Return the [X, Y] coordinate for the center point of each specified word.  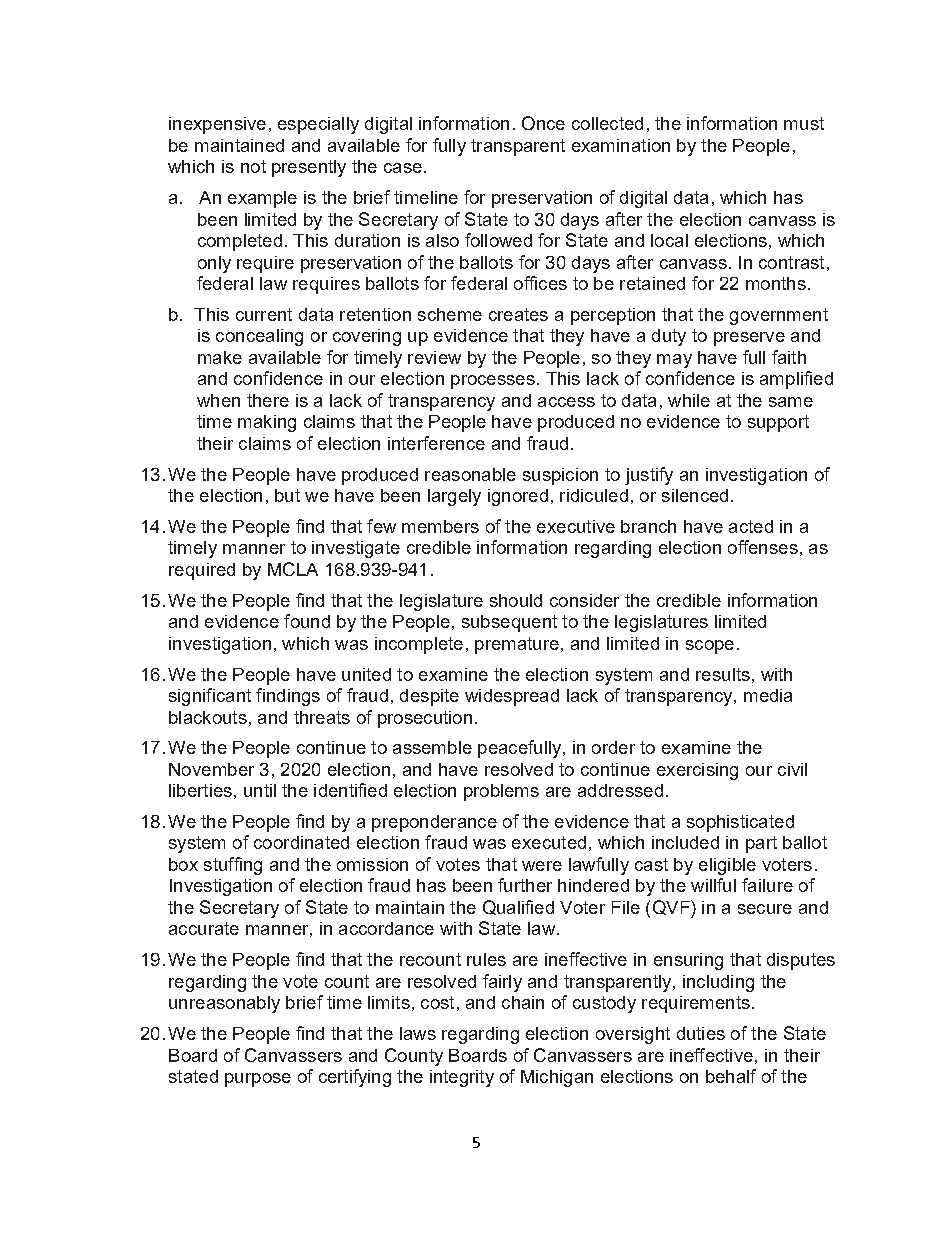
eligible [727, 866]
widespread [512, 697]
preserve [749, 339]
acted [751, 526]
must [804, 123]
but [287, 495]
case [403, 168]
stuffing [233, 866]
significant [210, 697]
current [264, 314]
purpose [258, 1080]
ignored [518, 497]
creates [518, 314]
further [525, 885]
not [253, 166]
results [723, 674]
